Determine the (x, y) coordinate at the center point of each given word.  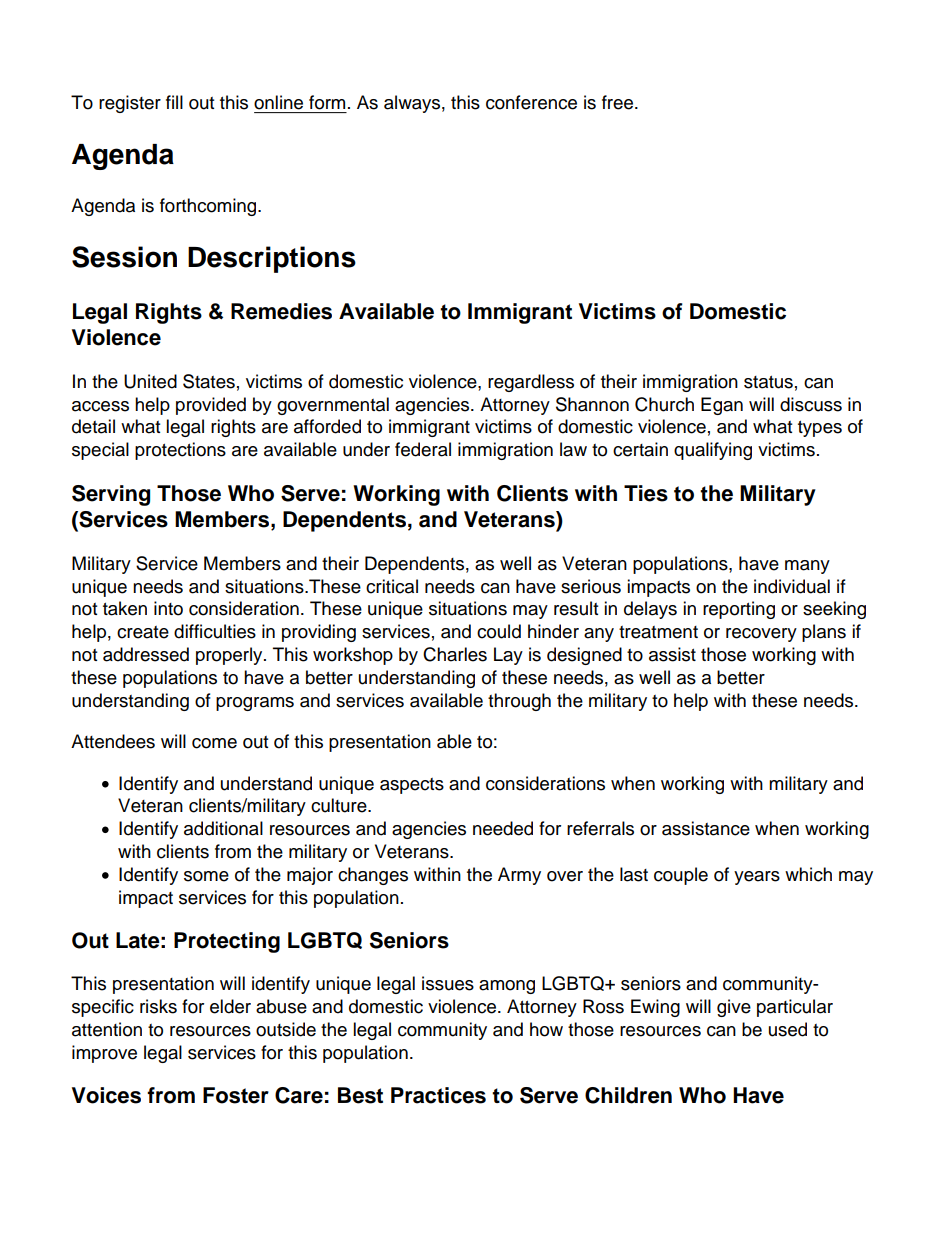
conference (531, 102)
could (499, 631)
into (168, 608)
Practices (438, 1095)
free (619, 102)
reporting (739, 610)
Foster (236, 1095)
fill (174, 102)
